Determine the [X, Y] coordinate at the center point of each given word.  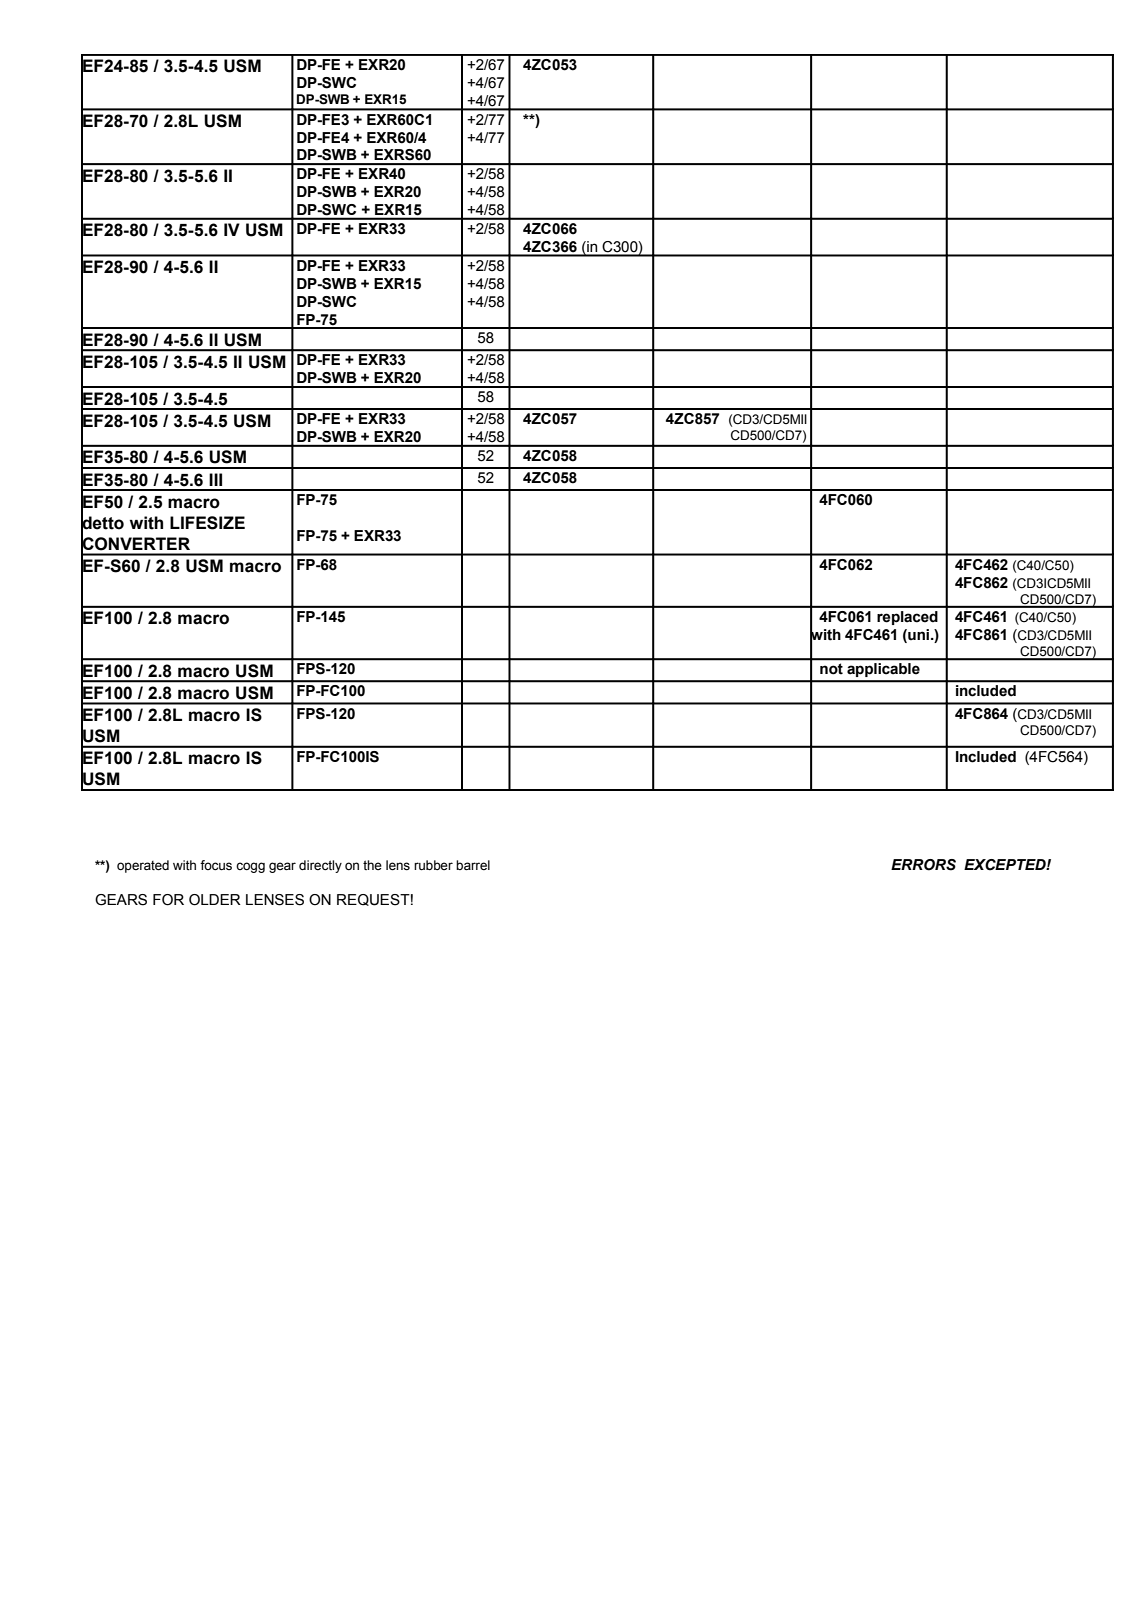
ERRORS [923, 865]
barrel [473, 865]
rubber [433, 865]
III [215, 479]
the [372, 865]
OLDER [215, 900]
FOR [168, 900]
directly [320, 866]
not [831, 669]
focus [216, 865]
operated [143, 866]
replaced [907, 618]
